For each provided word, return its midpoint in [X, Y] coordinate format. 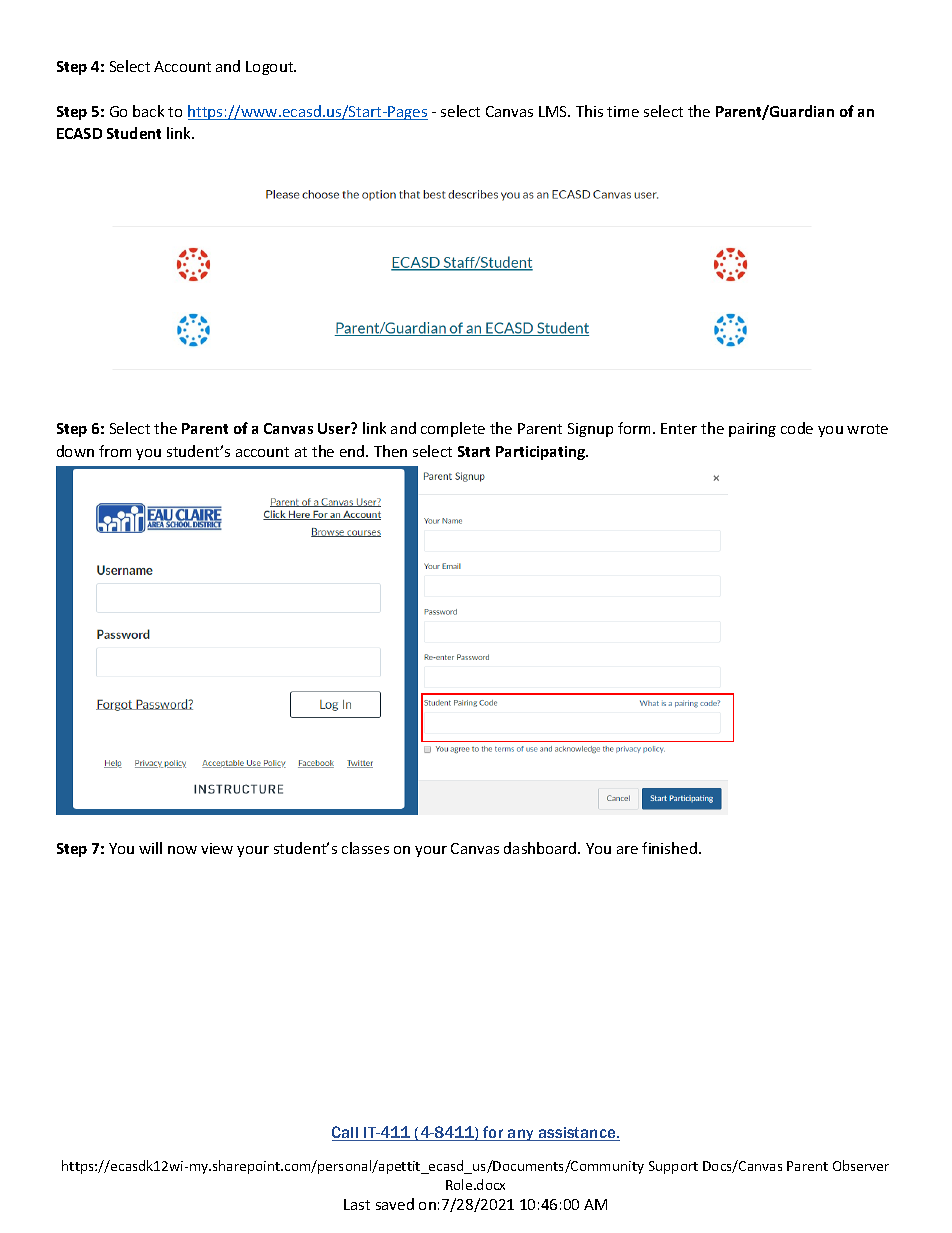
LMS [554, 111]
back [148, 111]
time [623, 111]
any [521, 1135]
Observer [861, 1165]
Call [346, 1133]
